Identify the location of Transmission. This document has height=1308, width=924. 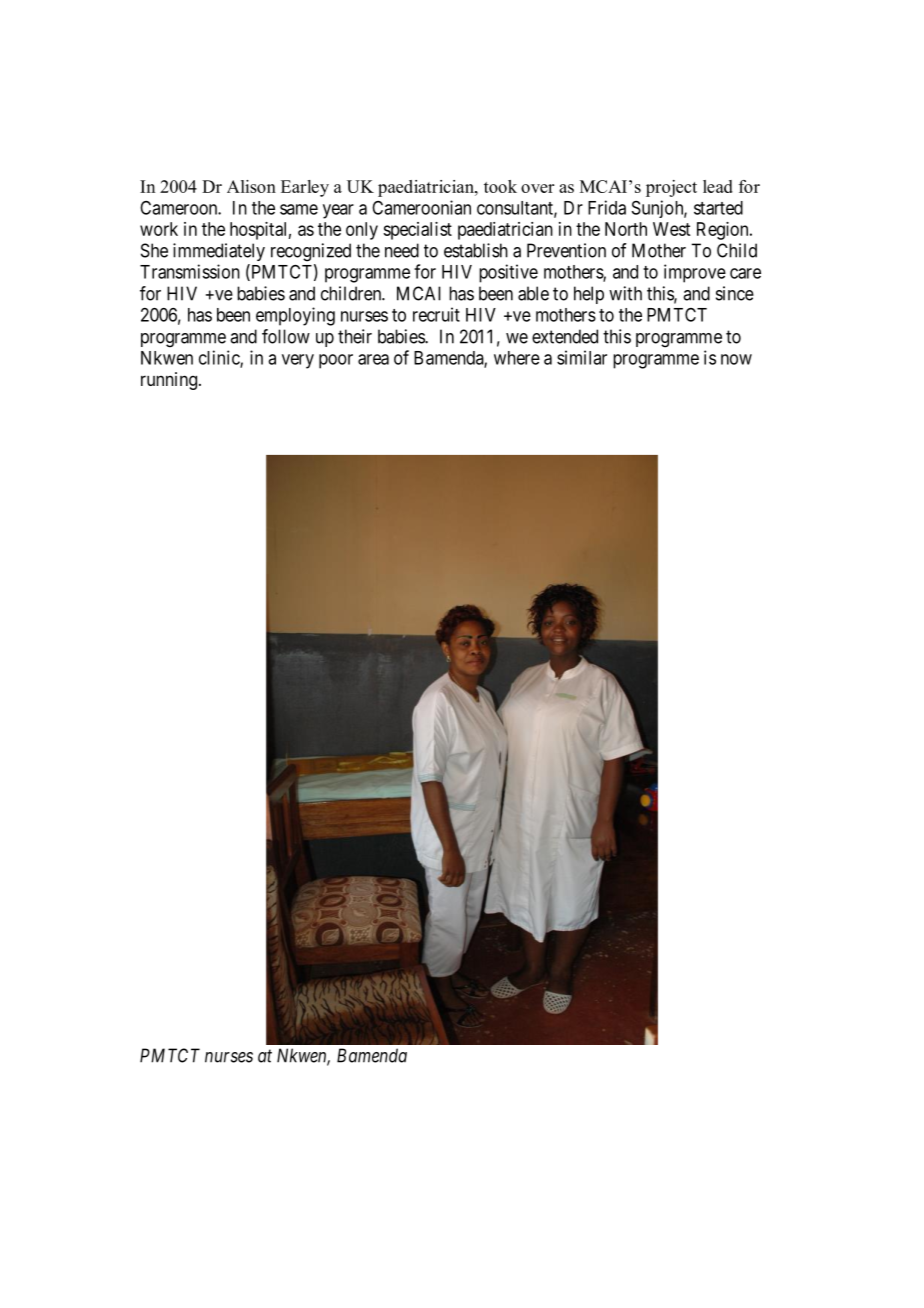
(190, 271).
